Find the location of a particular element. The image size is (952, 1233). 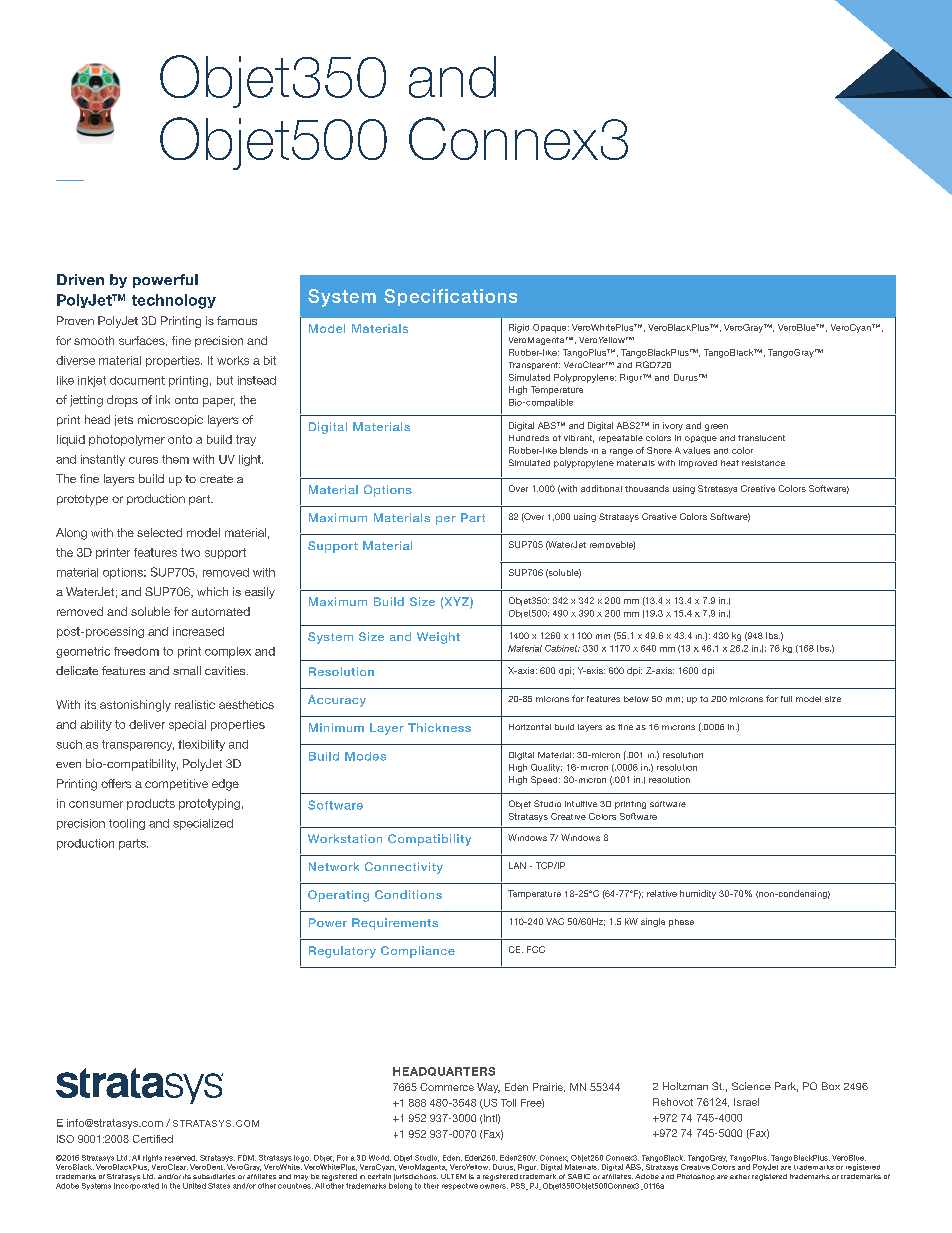

jurisdictions is located at coordinates (416, 1177).
